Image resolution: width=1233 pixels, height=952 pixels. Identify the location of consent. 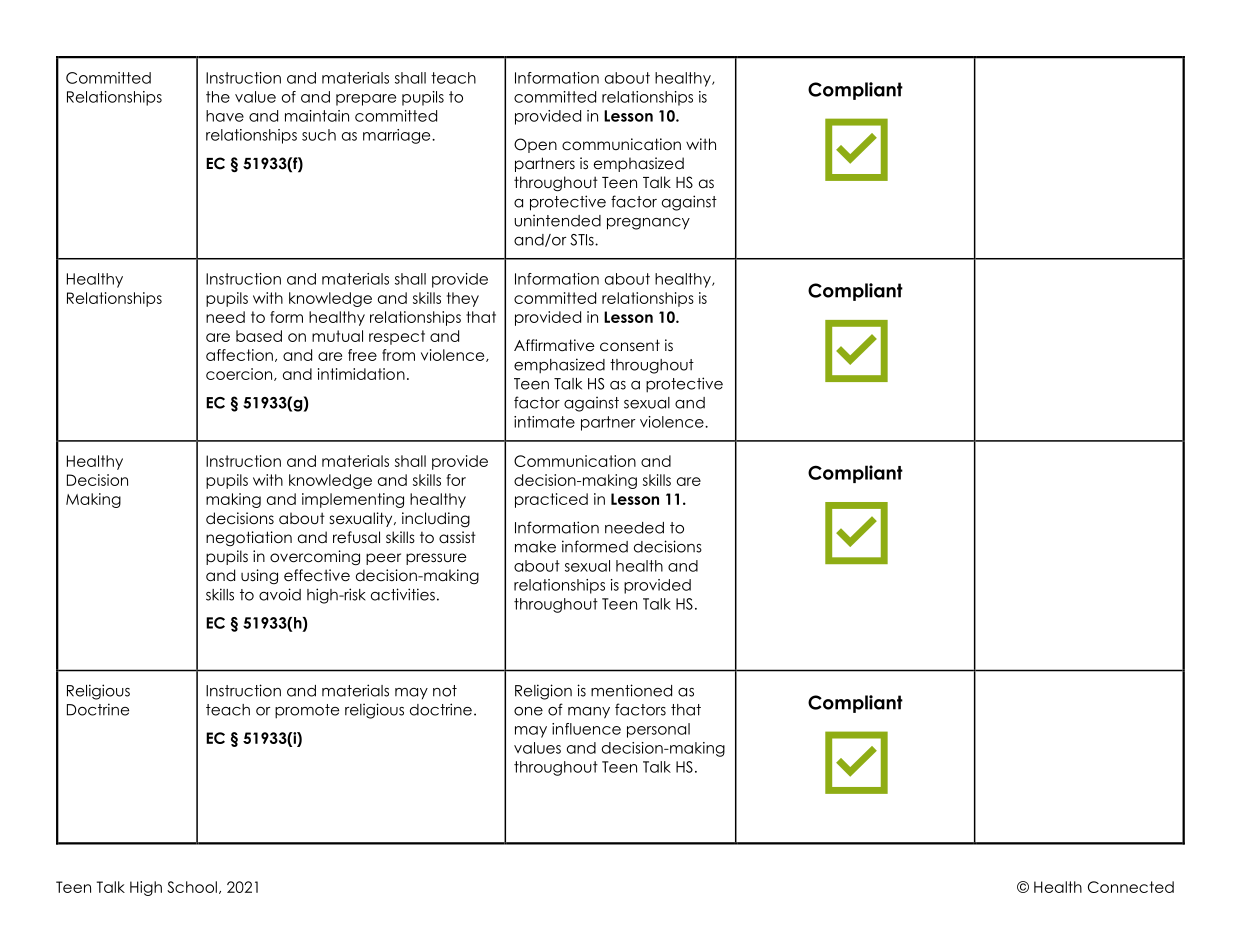
(630, 345).
